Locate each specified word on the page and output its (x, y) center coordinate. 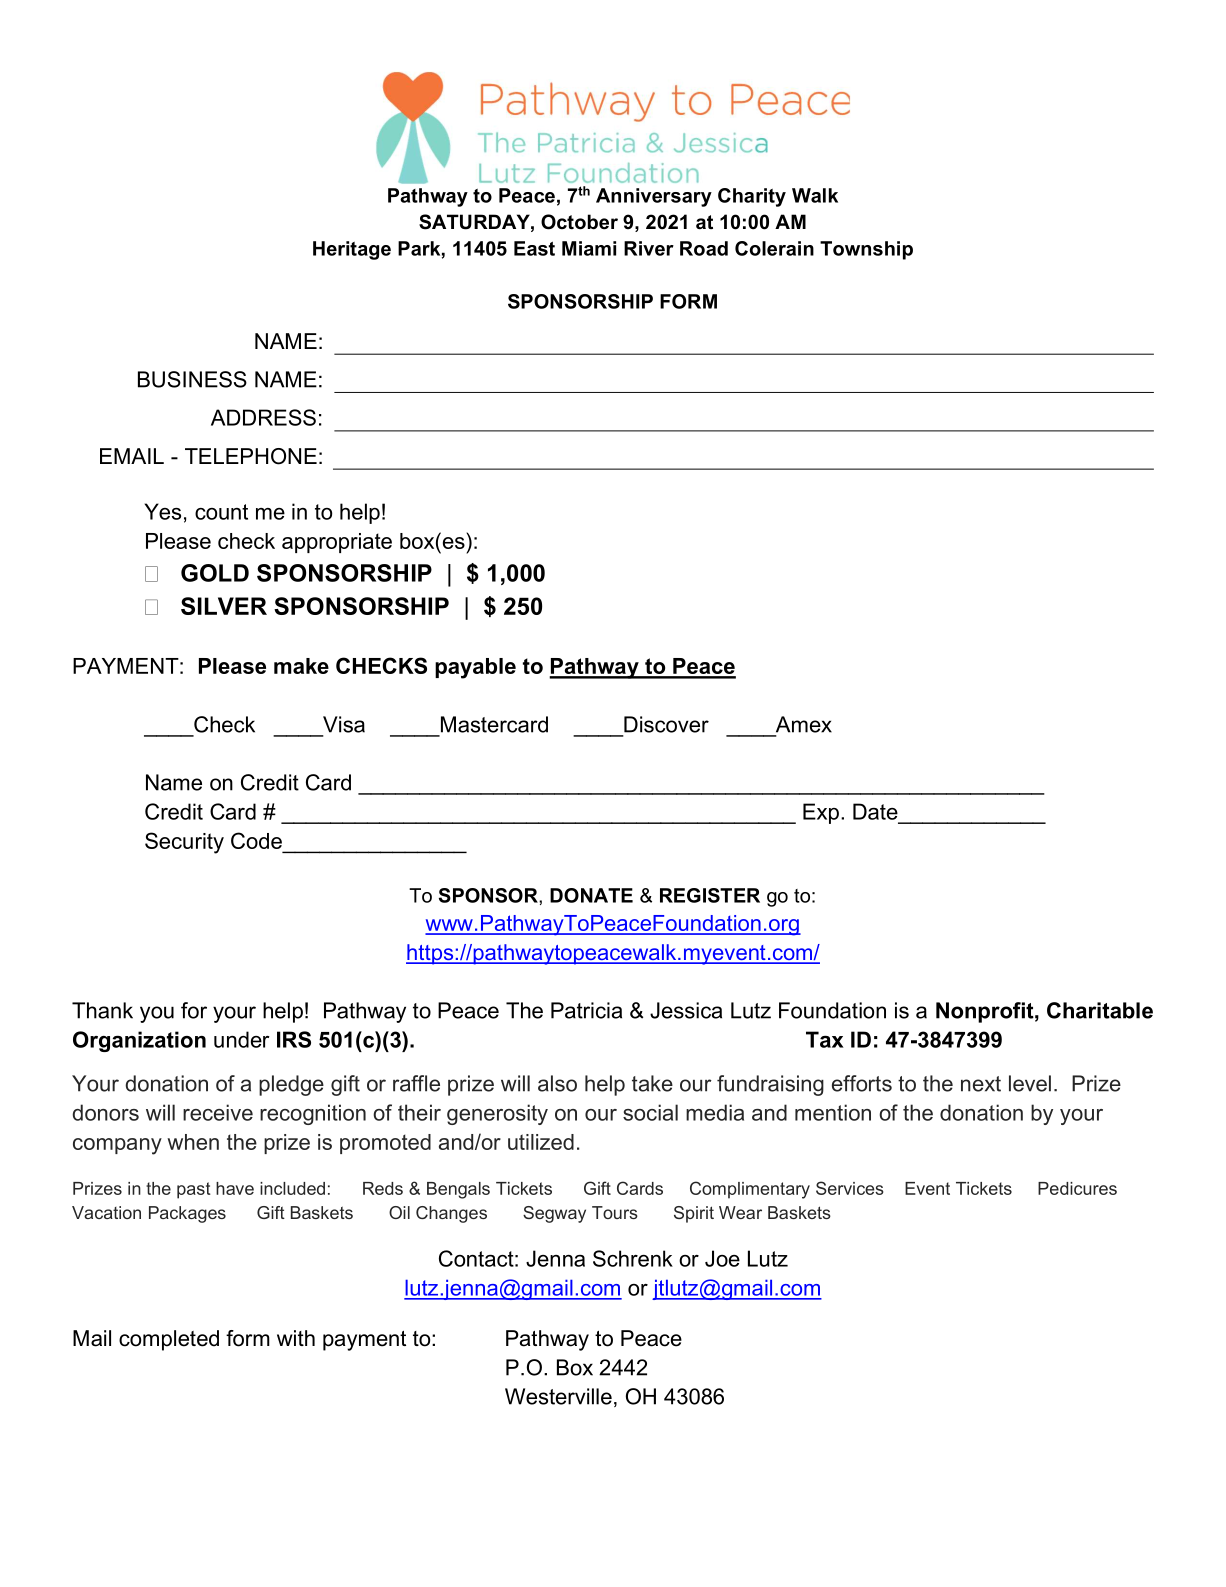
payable (475, 668)
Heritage (352, 250)
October (579, 222)
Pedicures (1077, 1188)
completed (169, 1340)
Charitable (1100, 1010)
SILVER (224, 606)
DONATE (591, 895)
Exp (821, 813)
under (242, 1039)
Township (866, 250)
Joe (722, 1258)
